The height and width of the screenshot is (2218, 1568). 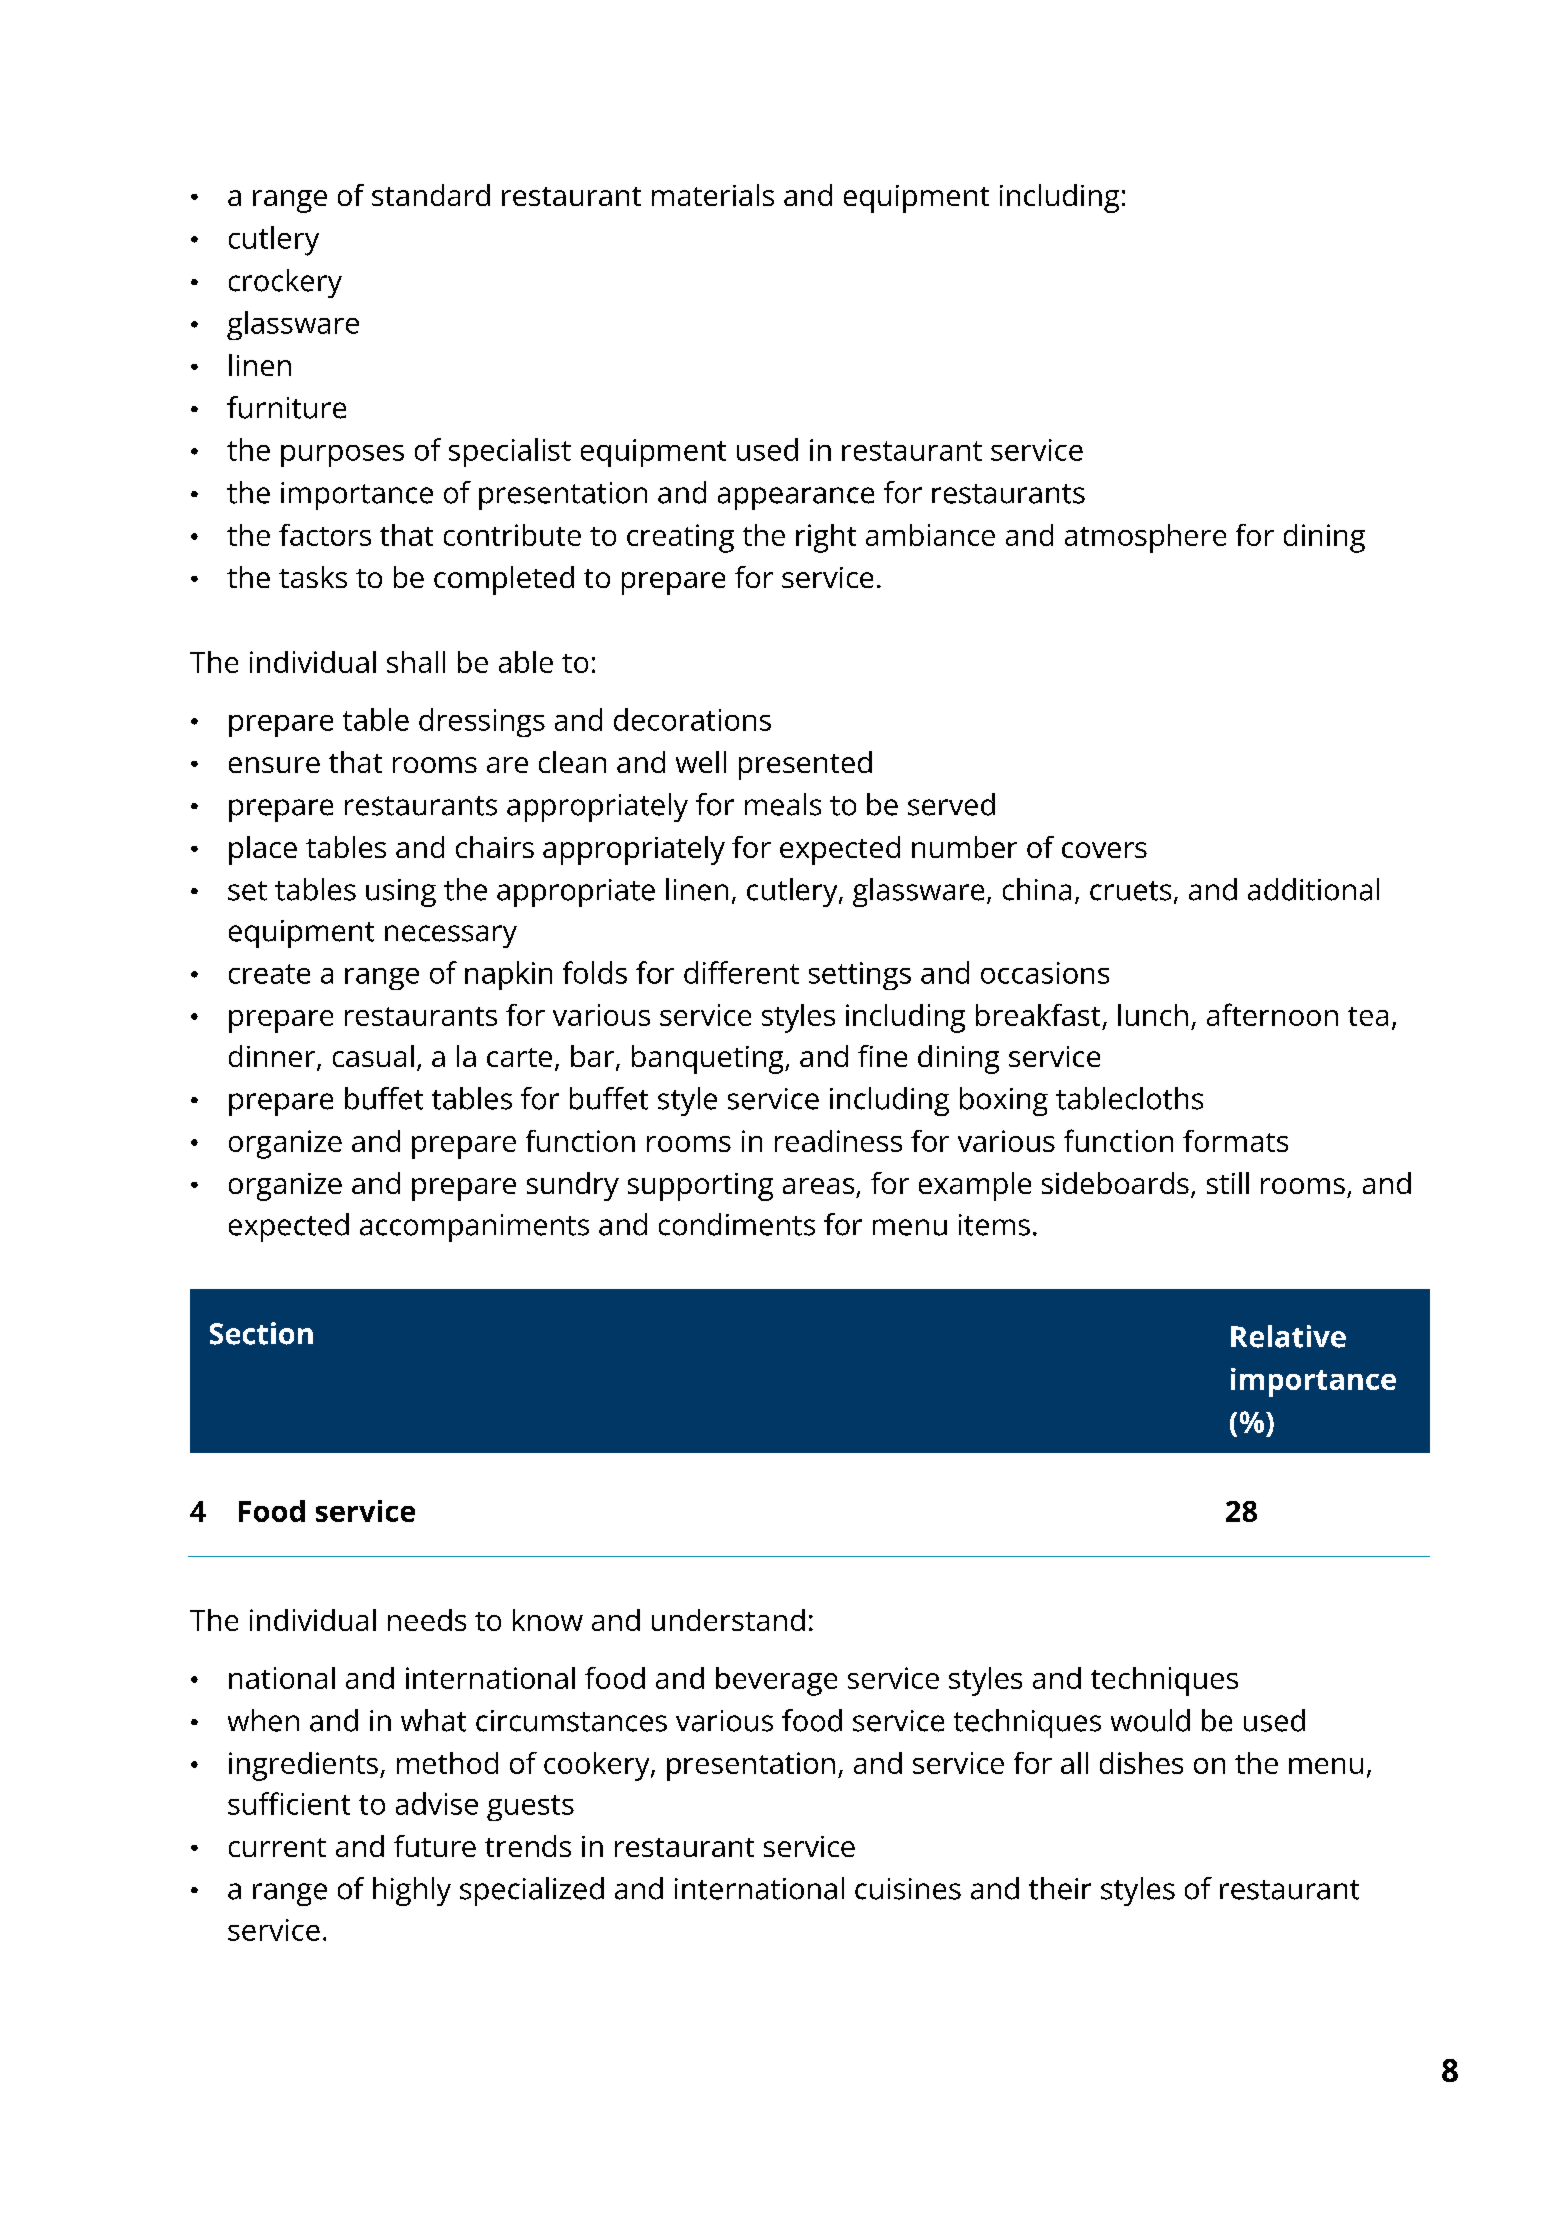 I want to click on future, so click(x=435, y=1846).
